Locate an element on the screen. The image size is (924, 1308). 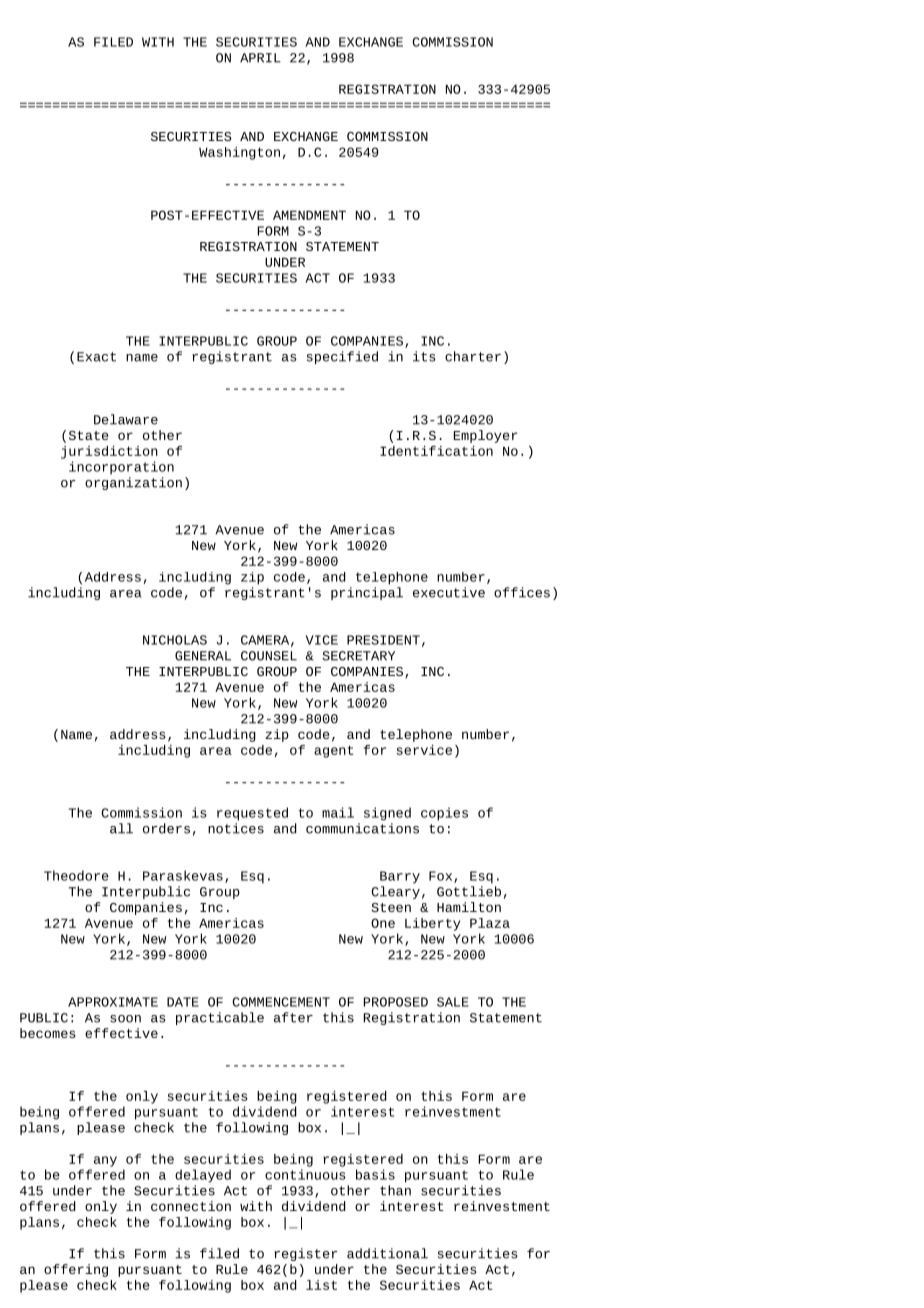
COUNSEL is located at coordinates (269, 656).
